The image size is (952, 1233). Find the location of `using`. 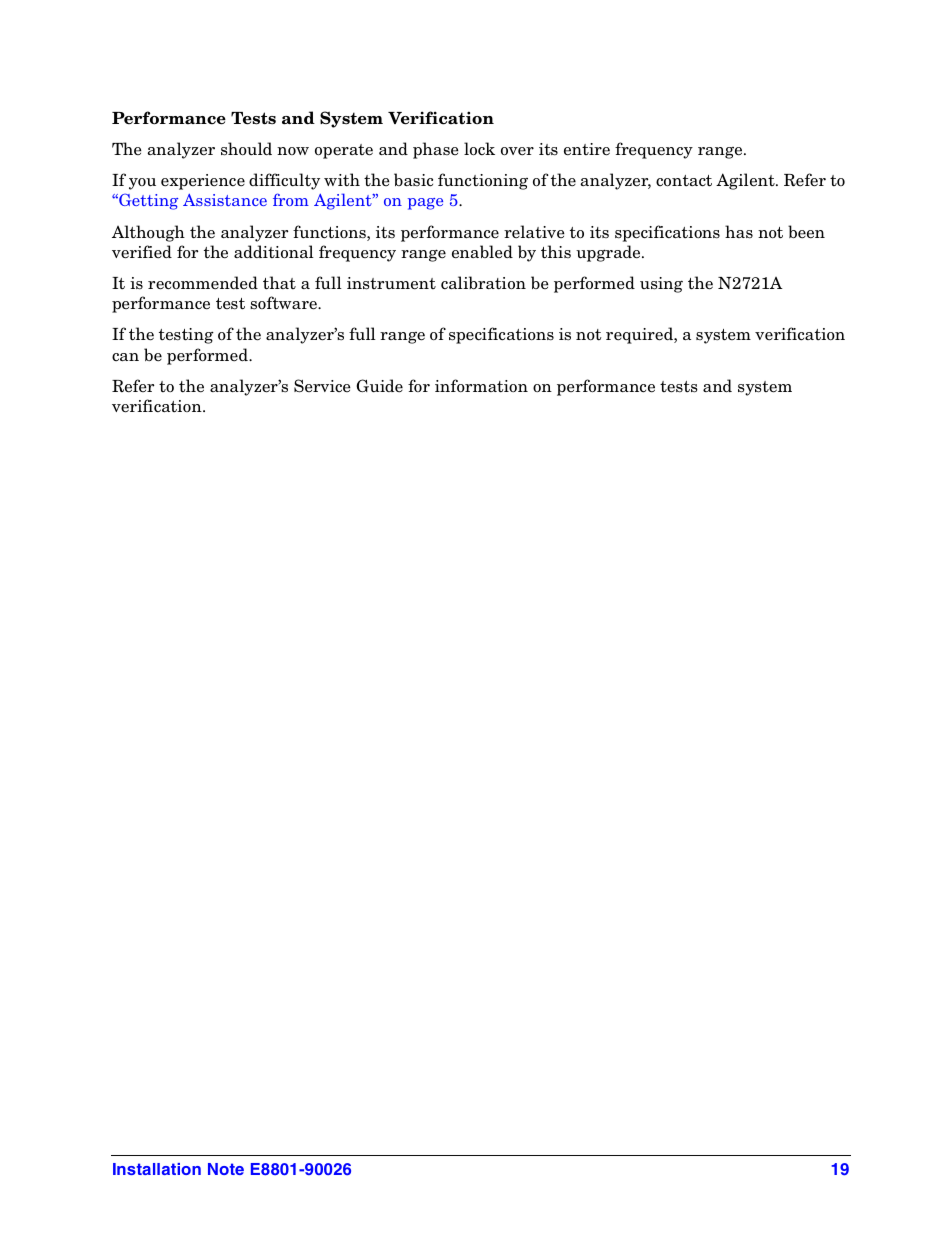

using is located at coordinates (661, 285).
